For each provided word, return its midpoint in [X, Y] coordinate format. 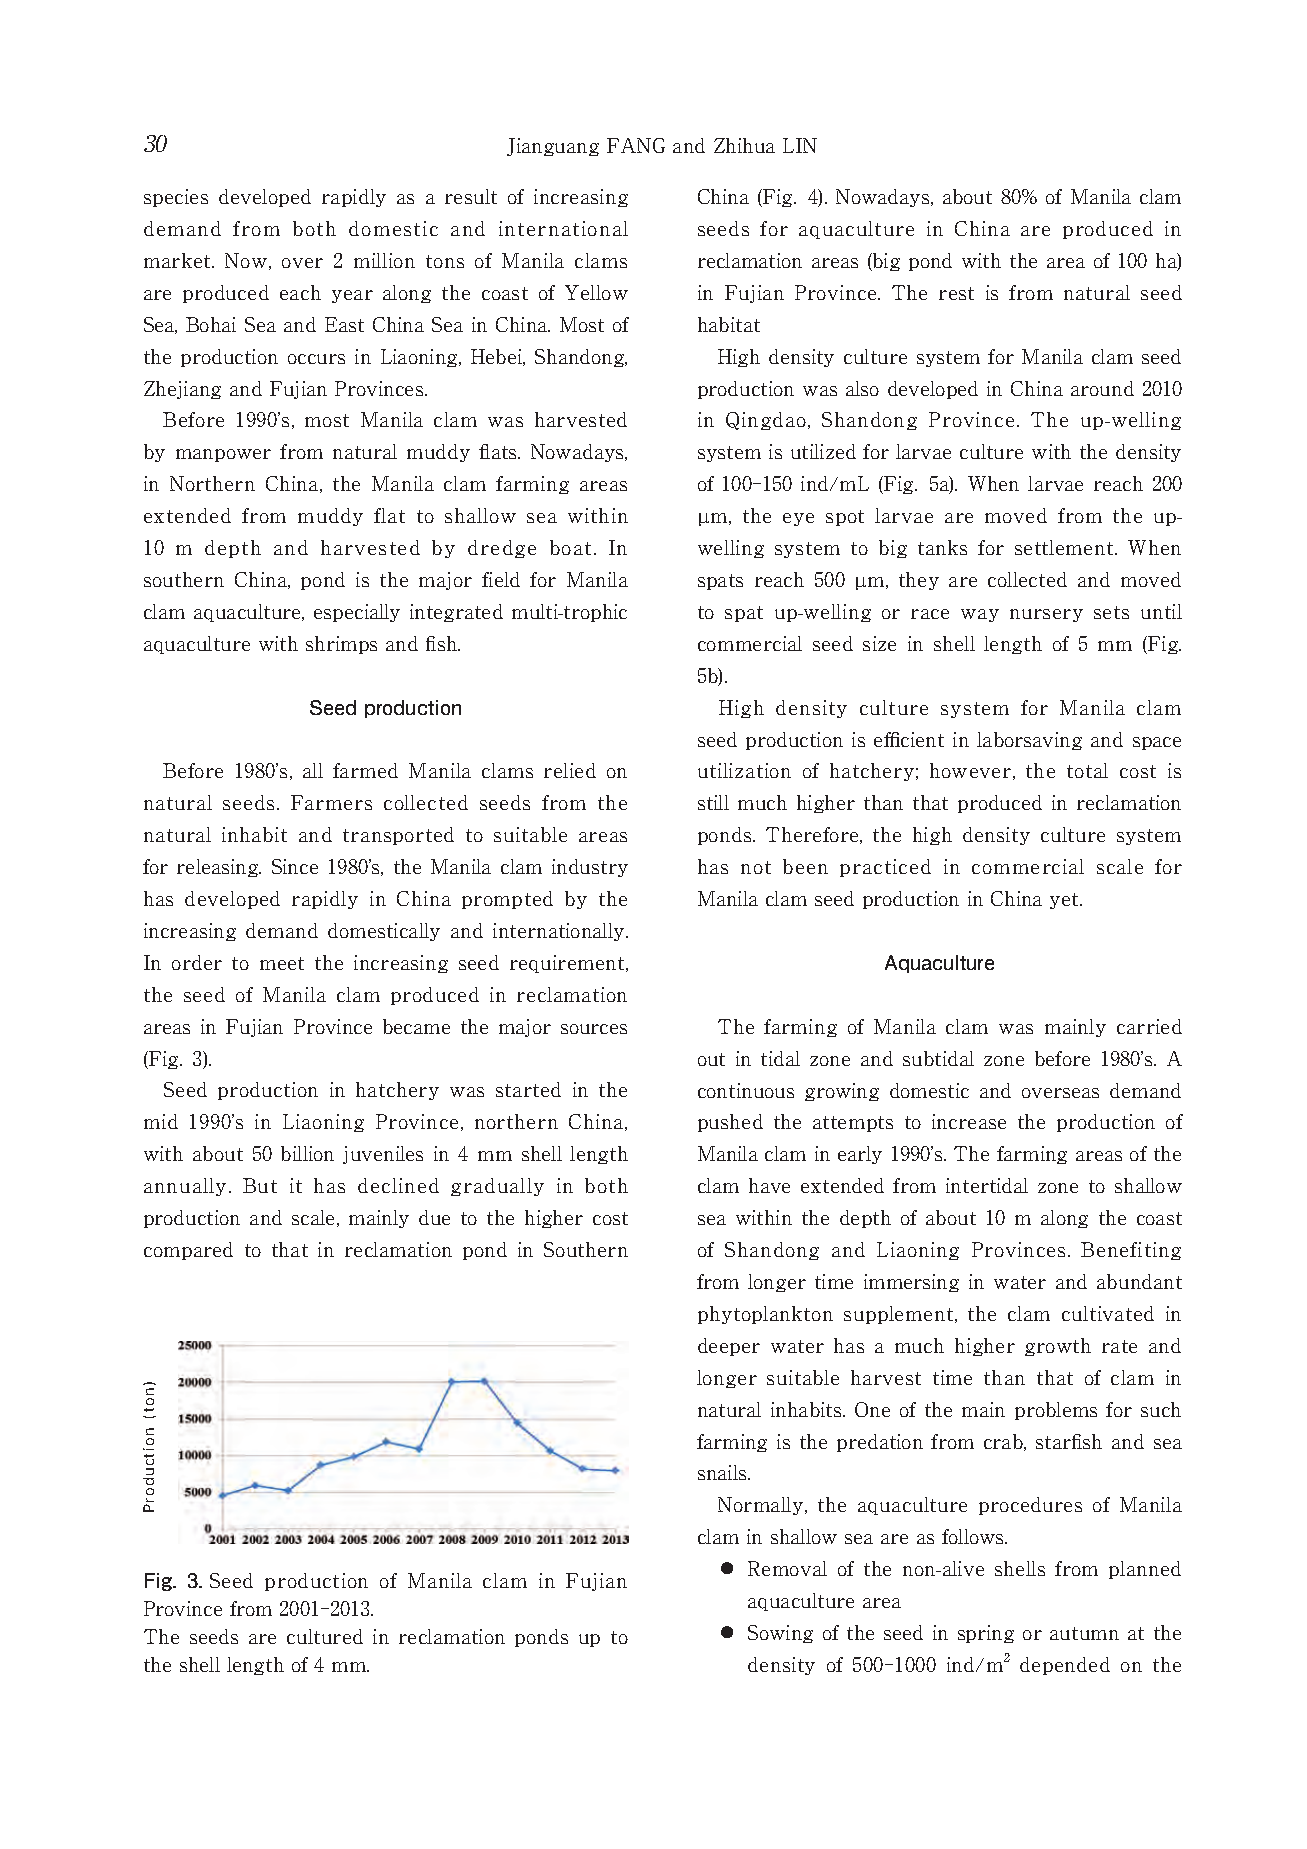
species [176, 198]
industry [590, 868]
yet [1065, 901]
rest [956, 293]
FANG [636, 145]
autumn [1084, 1633]
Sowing [780, 1634]
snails [723, 1472]
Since [295, 866]
